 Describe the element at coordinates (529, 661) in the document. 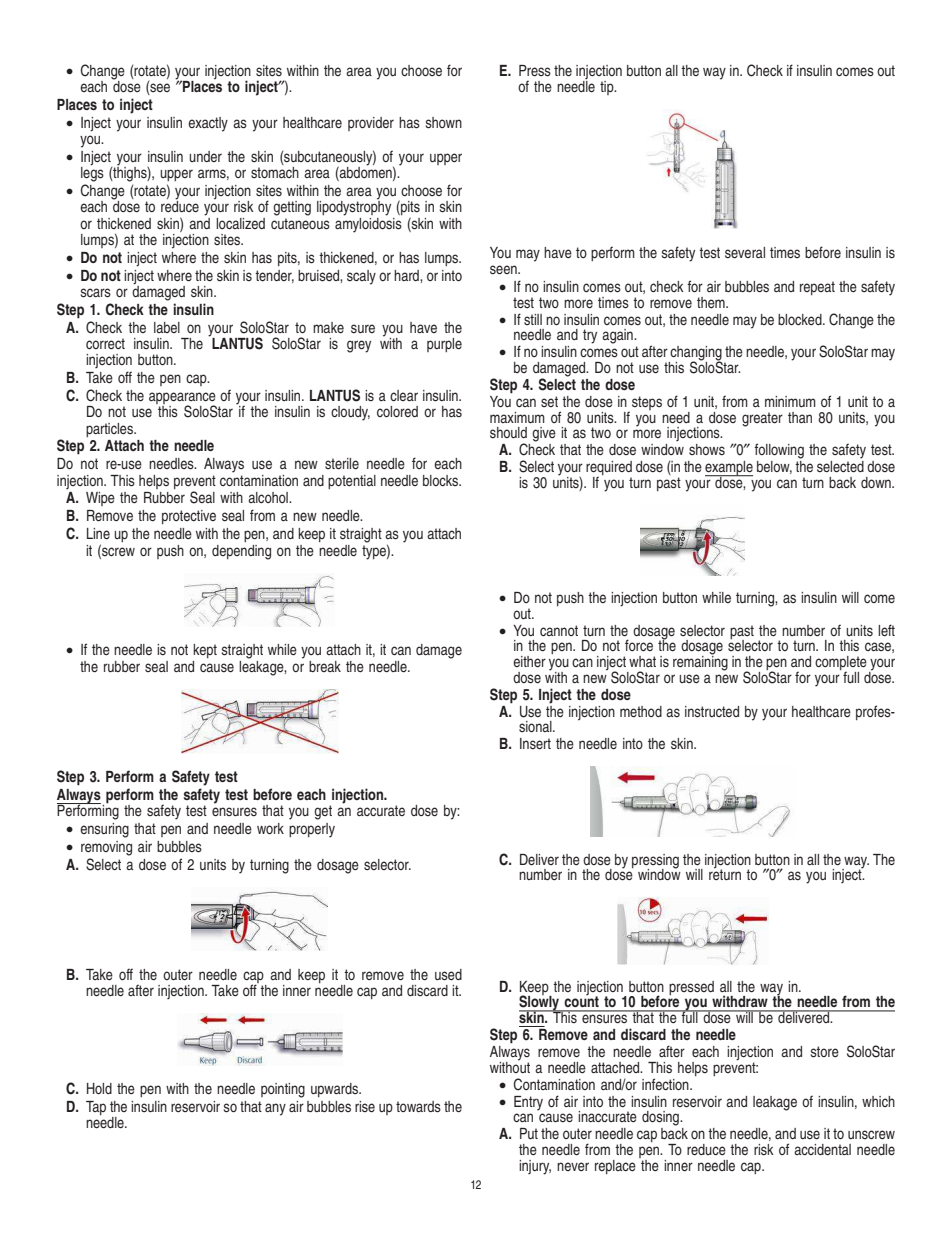

I see `either` at that location.
